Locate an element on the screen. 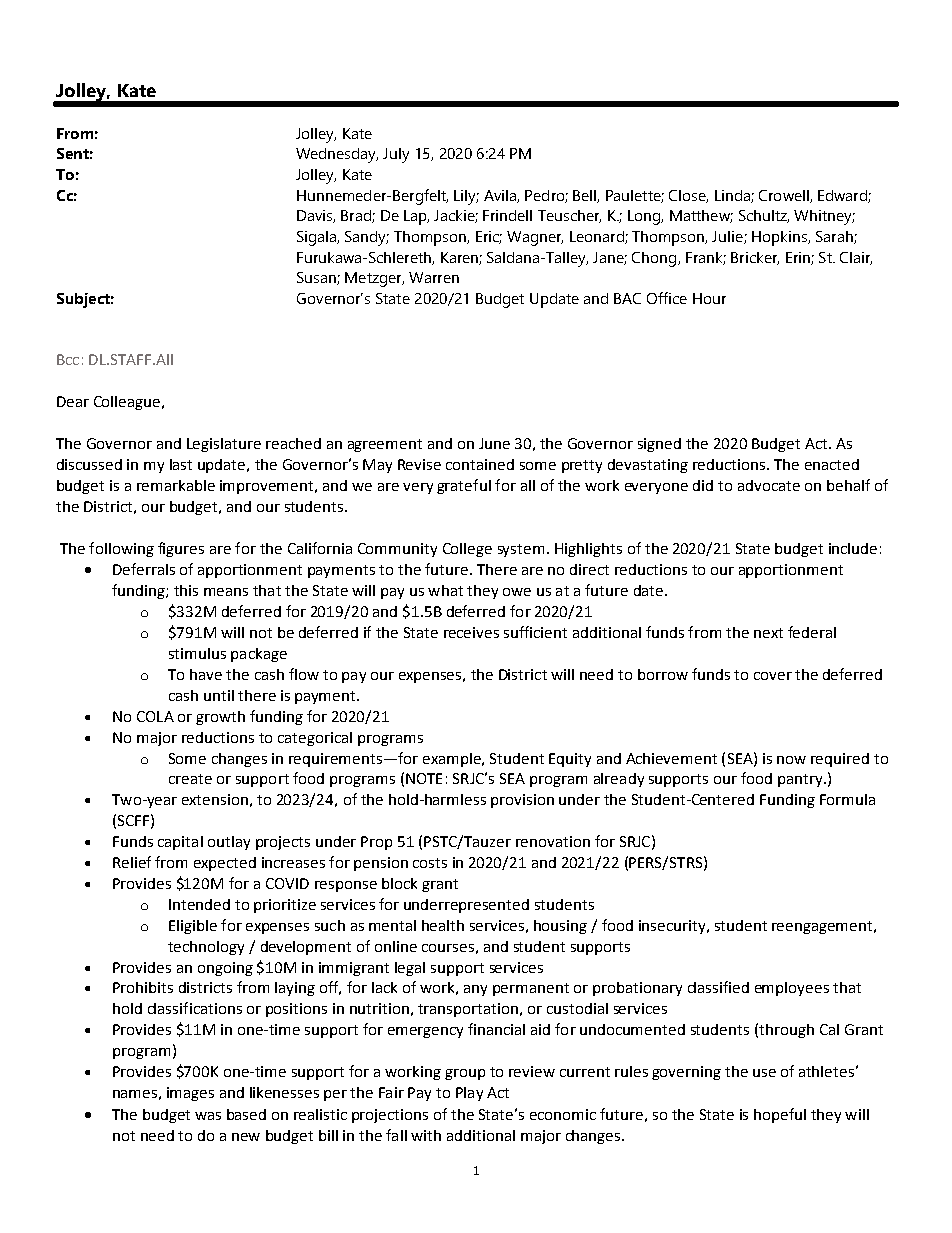 Image resolution: width=952 pixels, height=1233 pixels. Wednesday is located at coordinates (337, 155).
